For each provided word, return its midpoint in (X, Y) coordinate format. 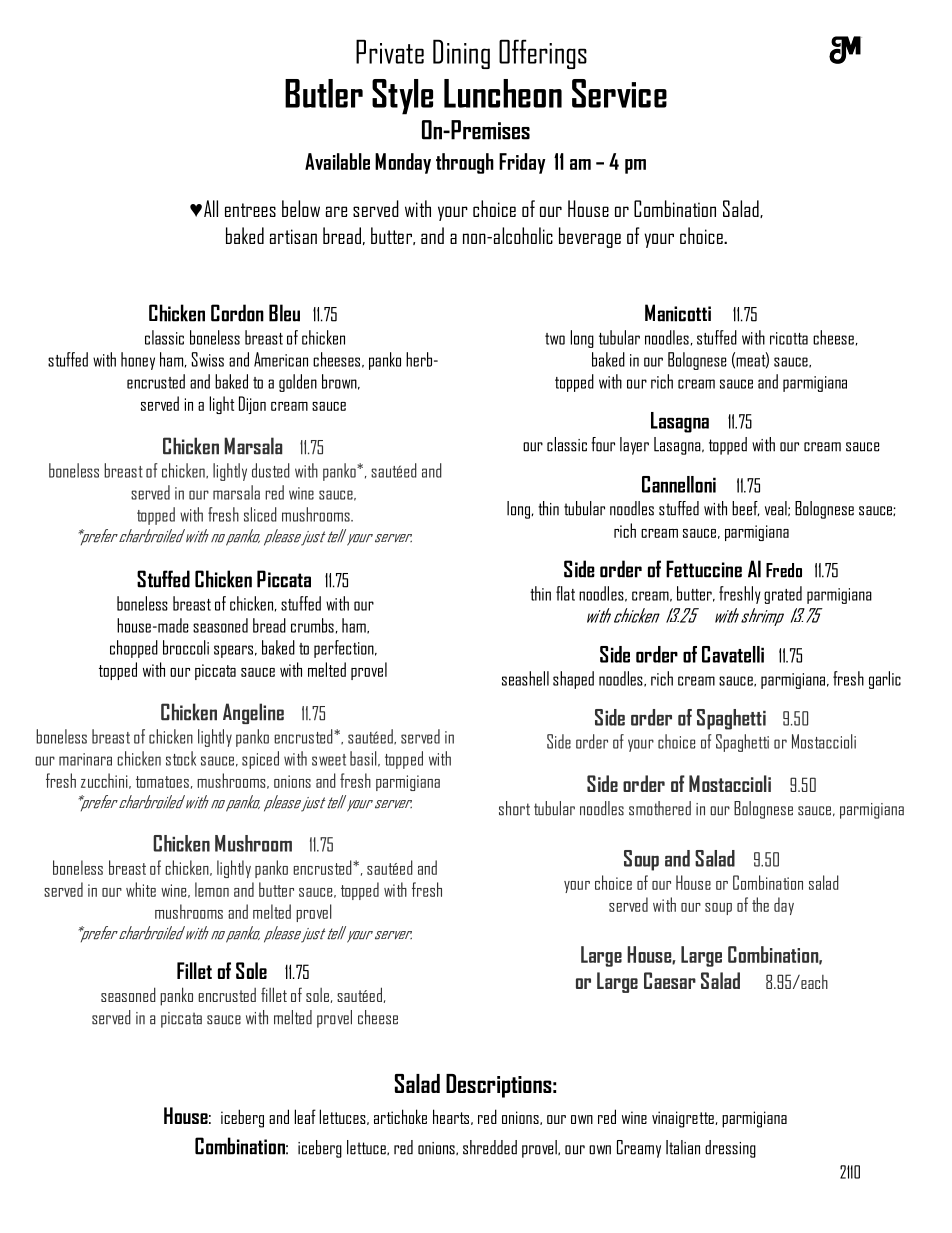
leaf (305, 1116)
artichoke (400, 1116)
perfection (345, 649)
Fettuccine (704, 569)
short (514, 808)
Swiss (208, 359)
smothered (660, 808)
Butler (324, 93)
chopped (134, 649)
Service (619, 93)
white (141, 889)
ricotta (789, 338)
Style (402, 97)
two (555, 339)
